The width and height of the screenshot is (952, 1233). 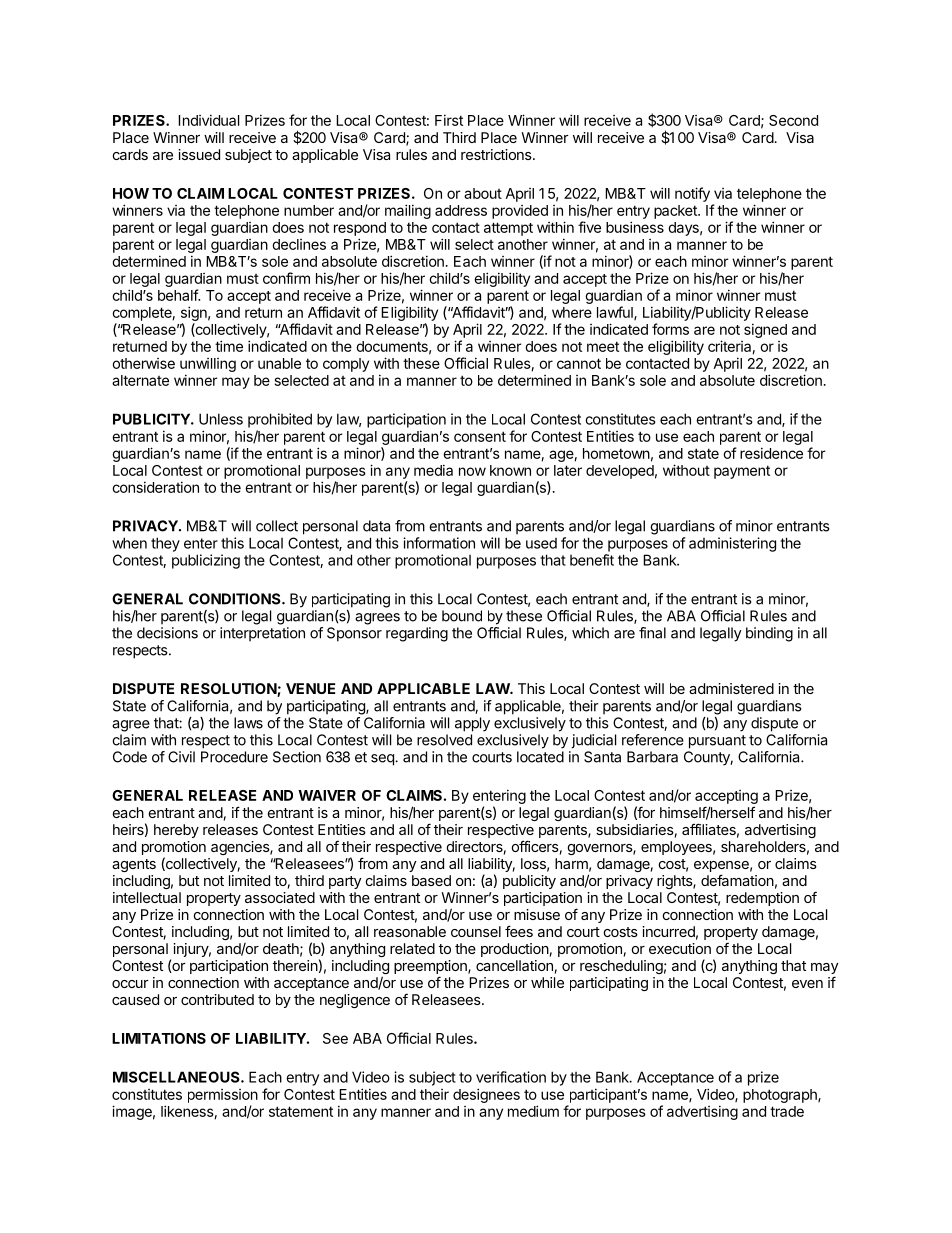 I want to click on photograph, so click(x=781, y=1096).
